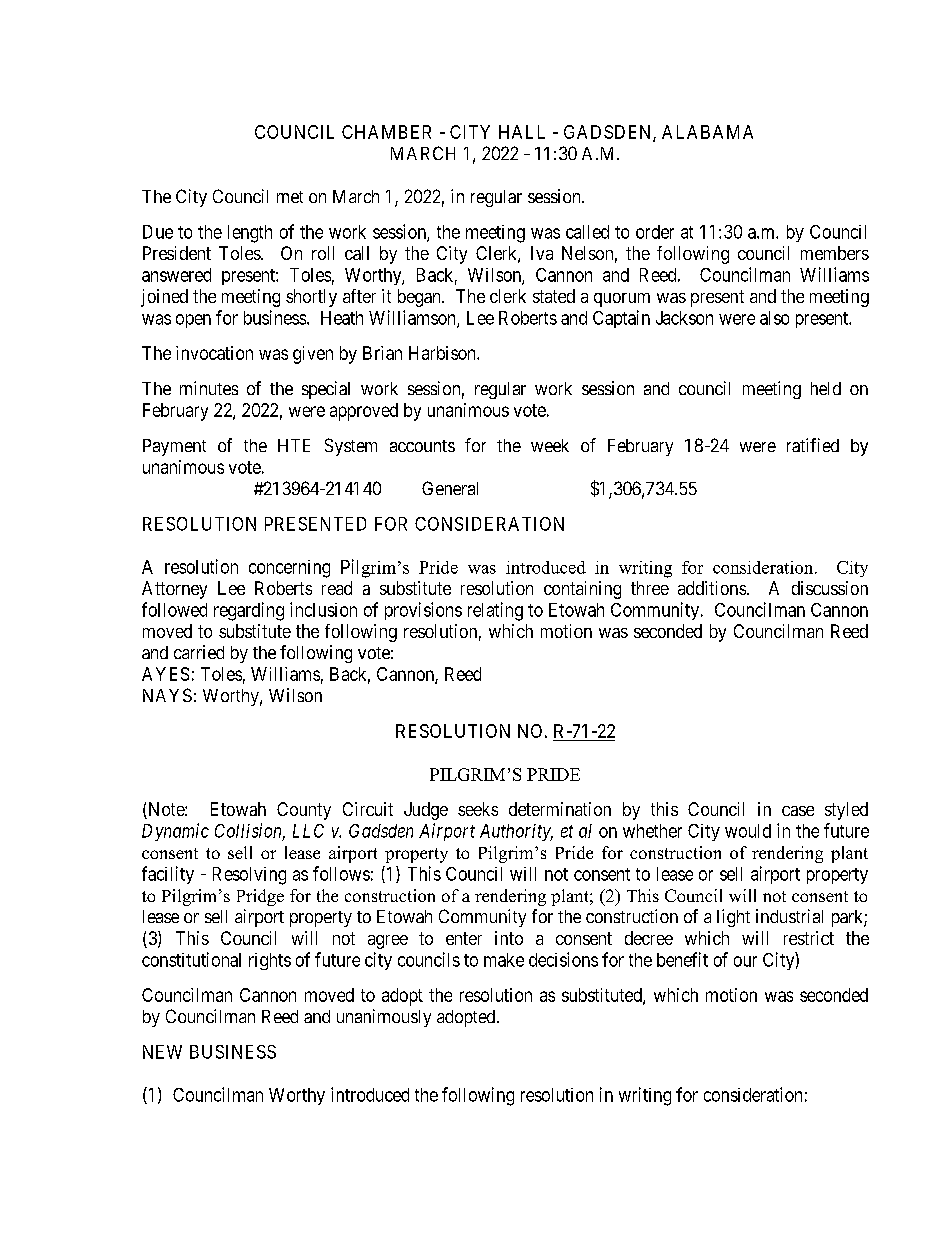  What do you see at coordinates (290, 197) in the screenshot?
I see `met` at bounding box center [290, 197].
